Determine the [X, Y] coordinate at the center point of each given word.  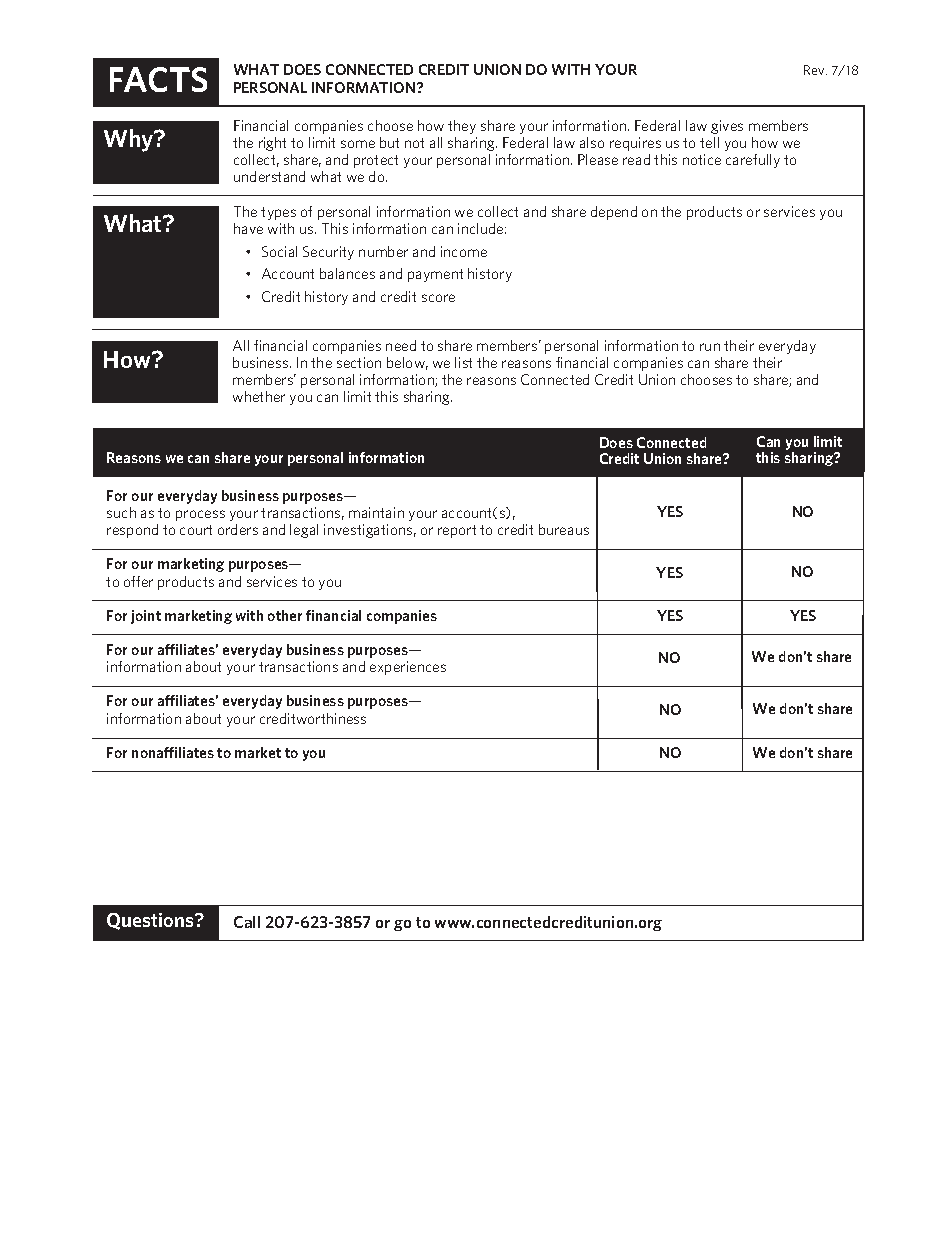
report [457, 531]
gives [727, 127]
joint [146, 617]
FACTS [158, 79]
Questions [151, 921]
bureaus [564, 529]
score [438, 298]
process [200, 515]
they [462, 127]
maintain [376, 512]
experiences [408, 668]
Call [247, 922]
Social [279, 251]
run [710, 347]
